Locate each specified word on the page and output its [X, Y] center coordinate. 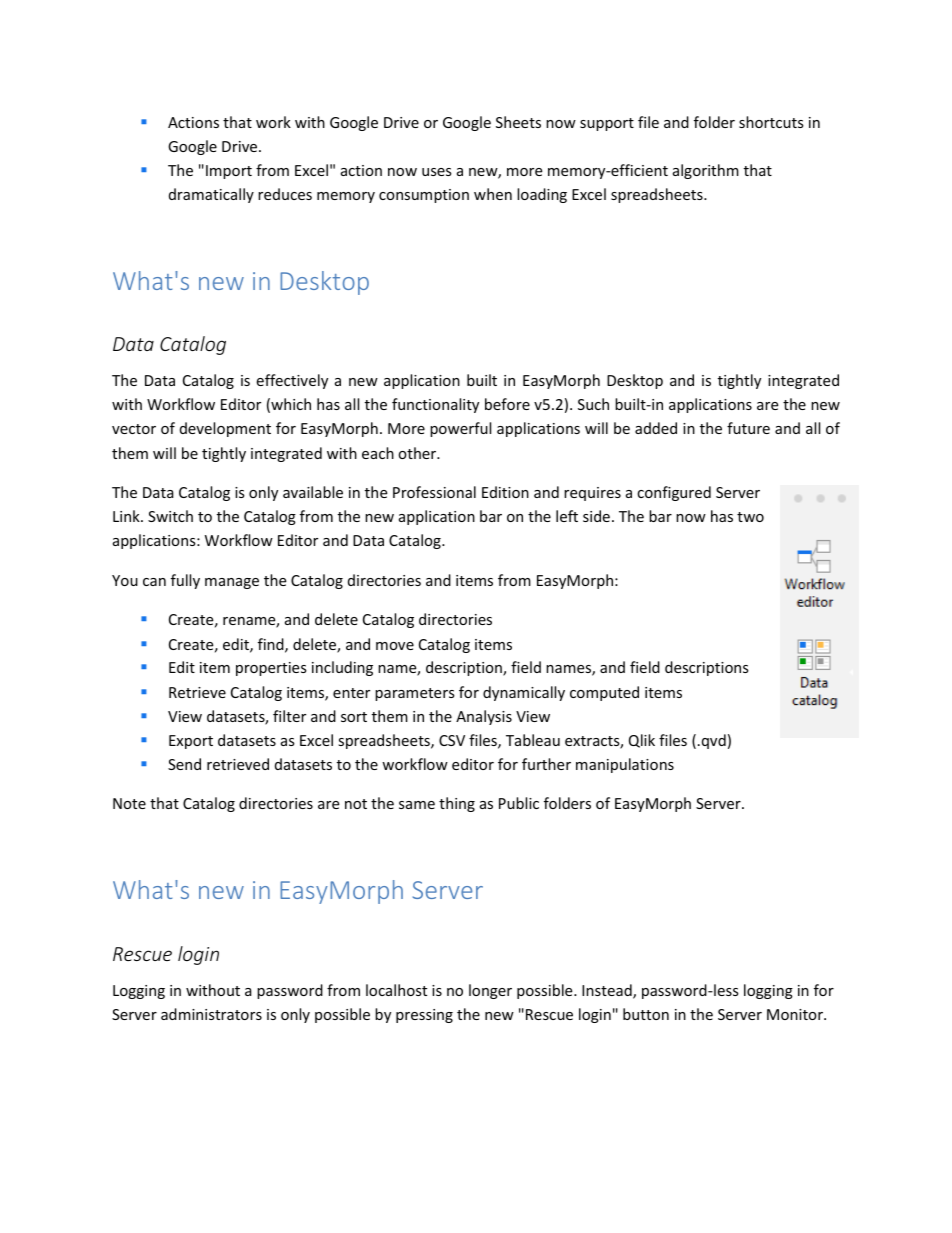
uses [437, 172]
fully [185, 581]
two [750, 517]
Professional [434, 492]
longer [490, 991]
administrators [211, 1014]
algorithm [706, 171]
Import [229, 172]
